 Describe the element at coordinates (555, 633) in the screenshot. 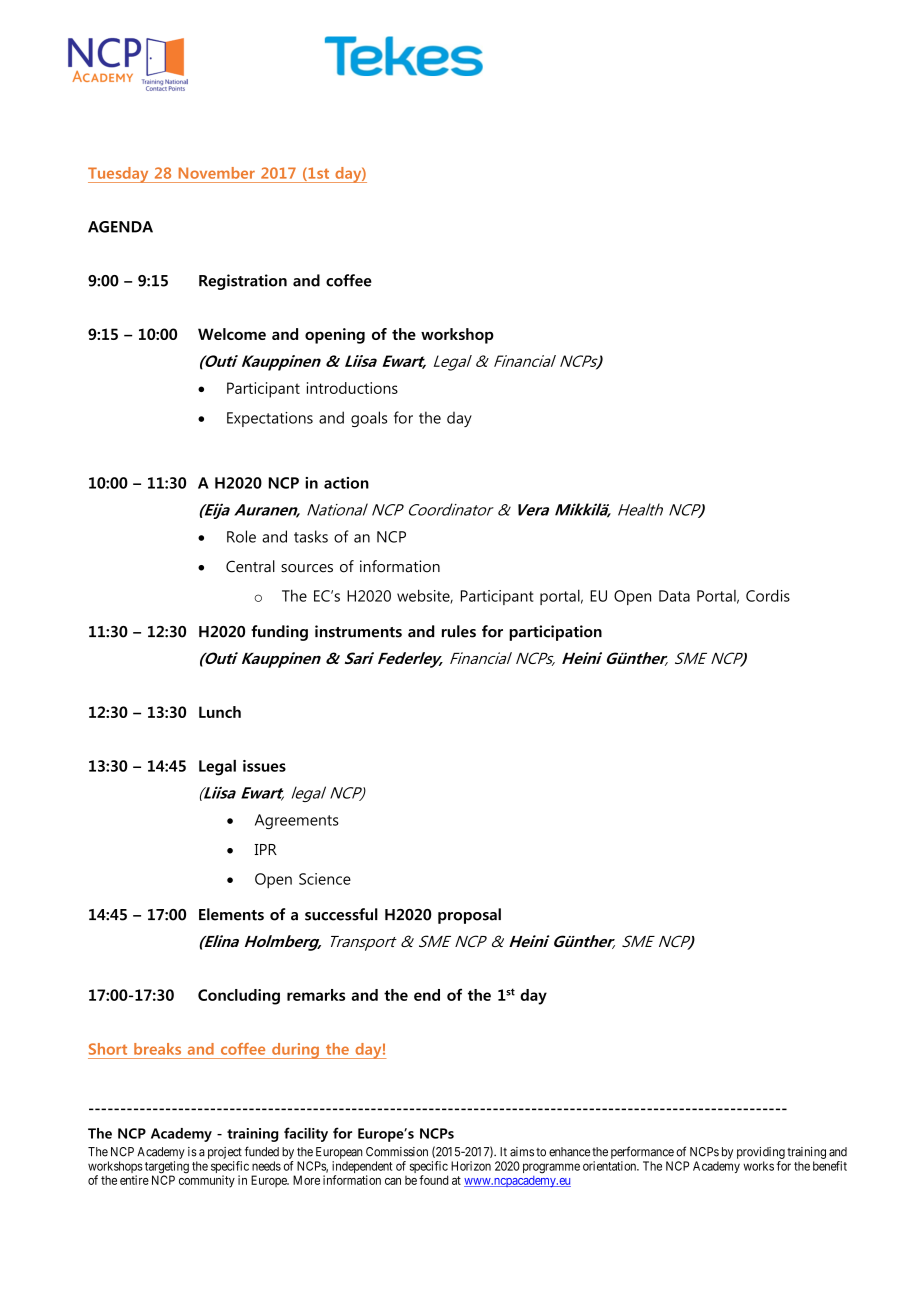

I see `participation` at that location.
